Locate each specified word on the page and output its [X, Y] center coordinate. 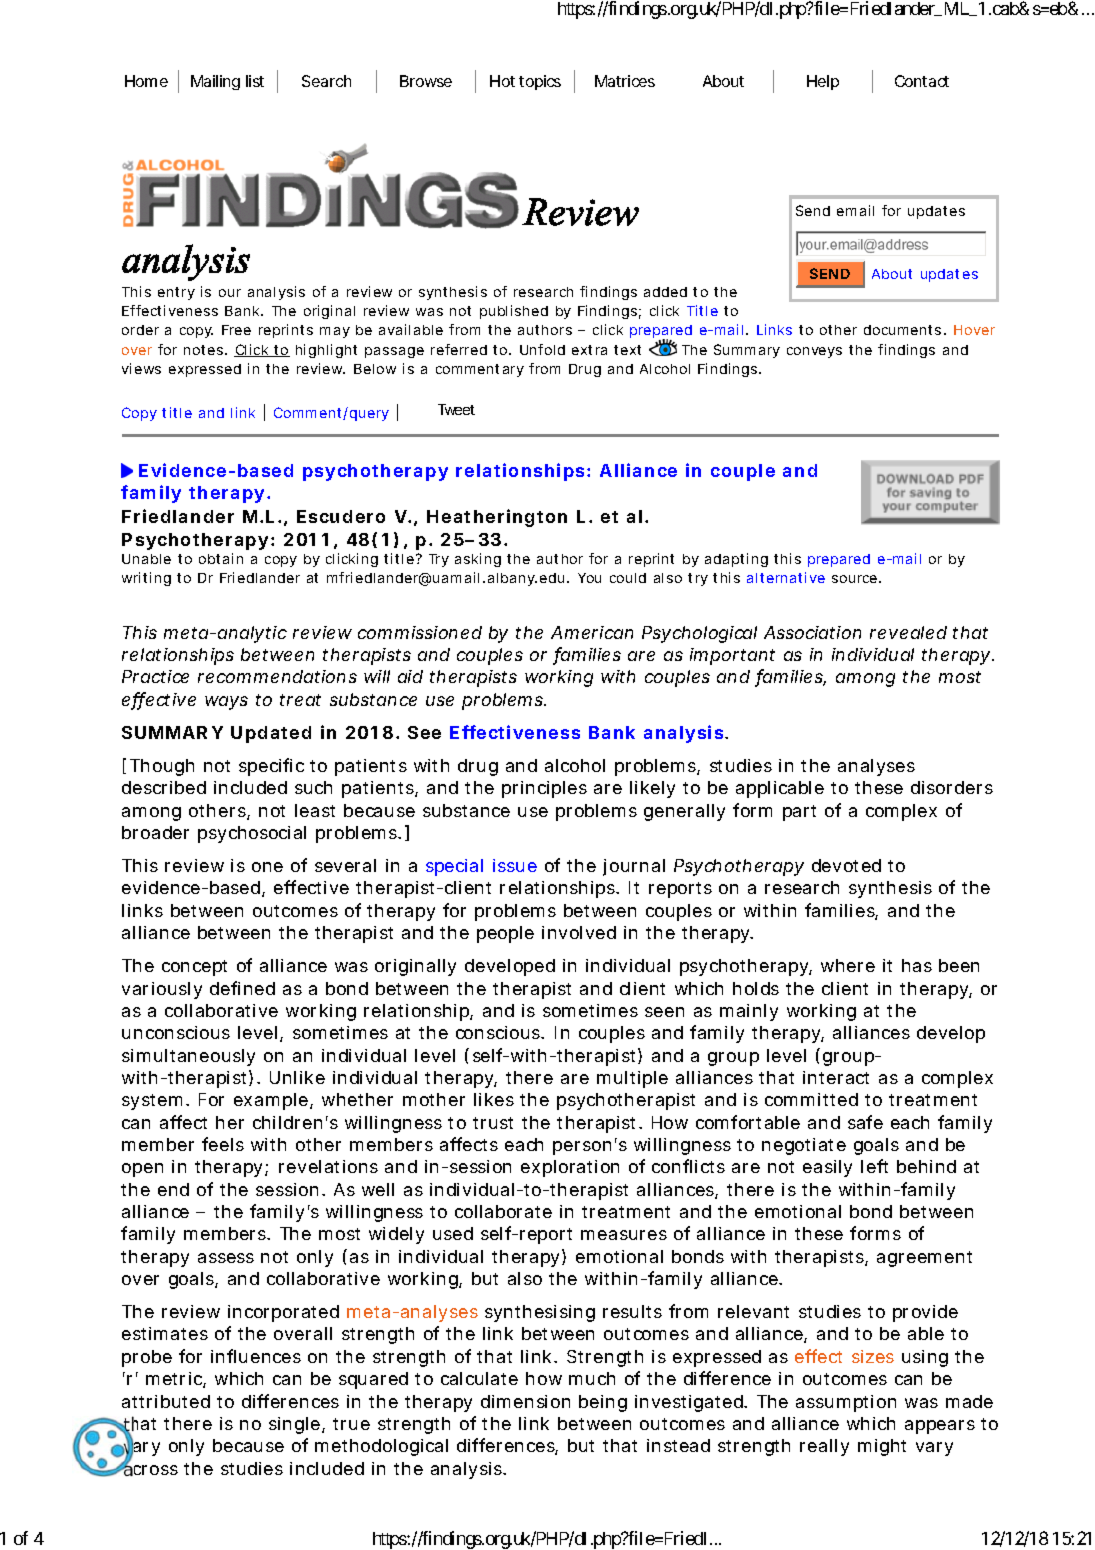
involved [579, 932]
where [848, 965]
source [854, 579]
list [255, 81]
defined [242, 988]
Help [823, 82]
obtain [221, 558]
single [294, 1425]
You [589, 578]
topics [540, 82]
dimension [525, 1401]
